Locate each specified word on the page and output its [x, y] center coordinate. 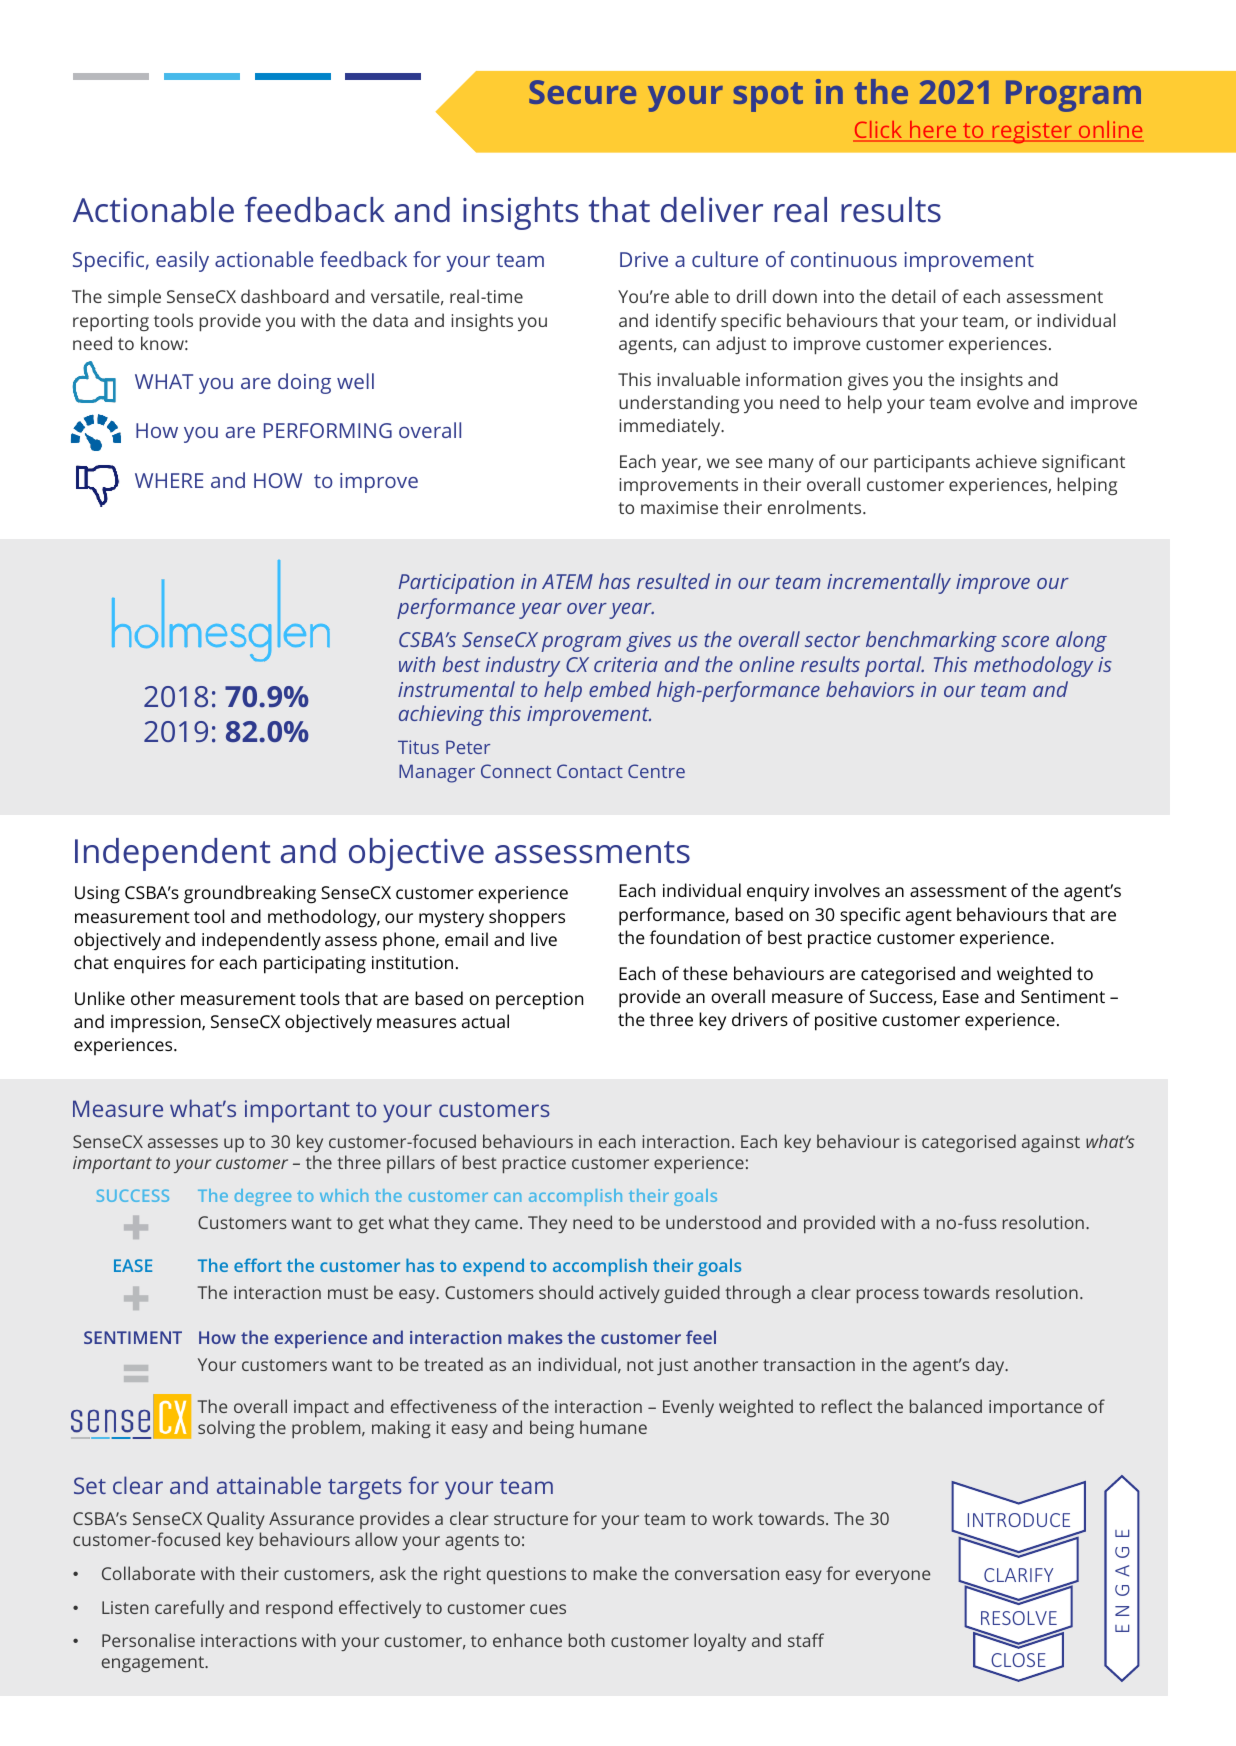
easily [182, 261]
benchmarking [931, 641]
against [1051, 1143]
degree [263, 1197]
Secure [582, 92]
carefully [189, 1609]
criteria [626, 664]
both [587, 1640]
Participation [456, 584]
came [496, 1224]
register [1032, 132]
